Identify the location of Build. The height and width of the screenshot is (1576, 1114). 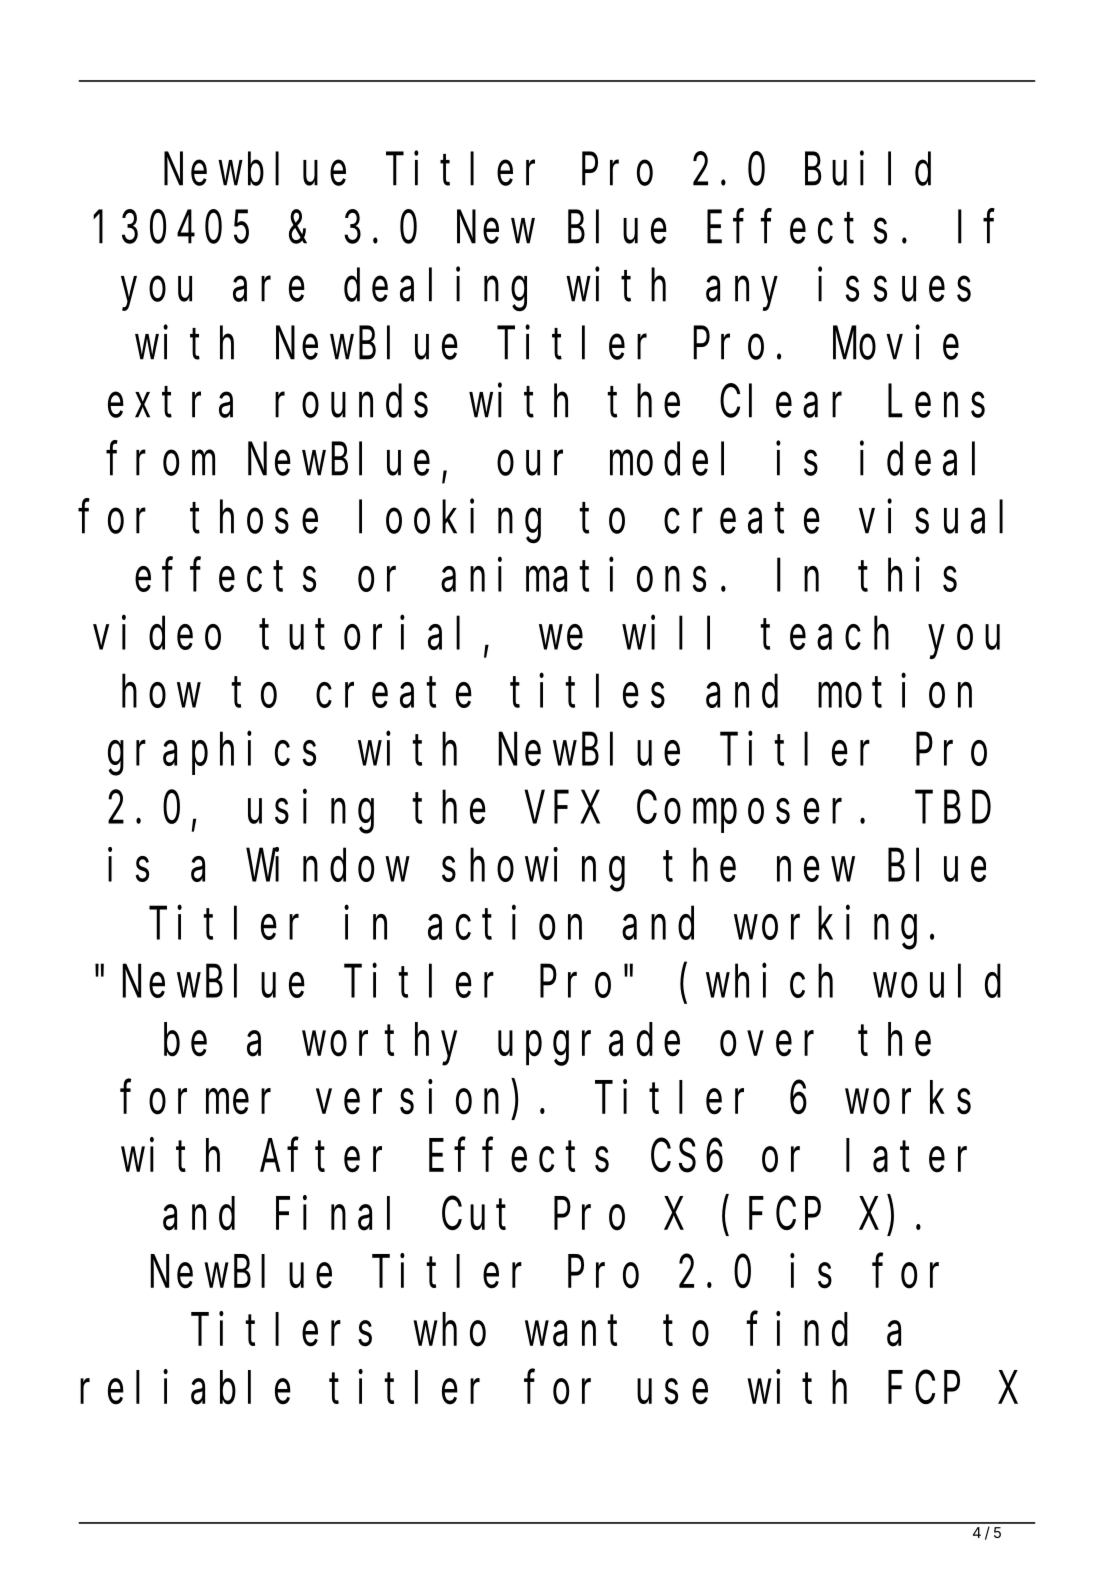
(868, 169).
